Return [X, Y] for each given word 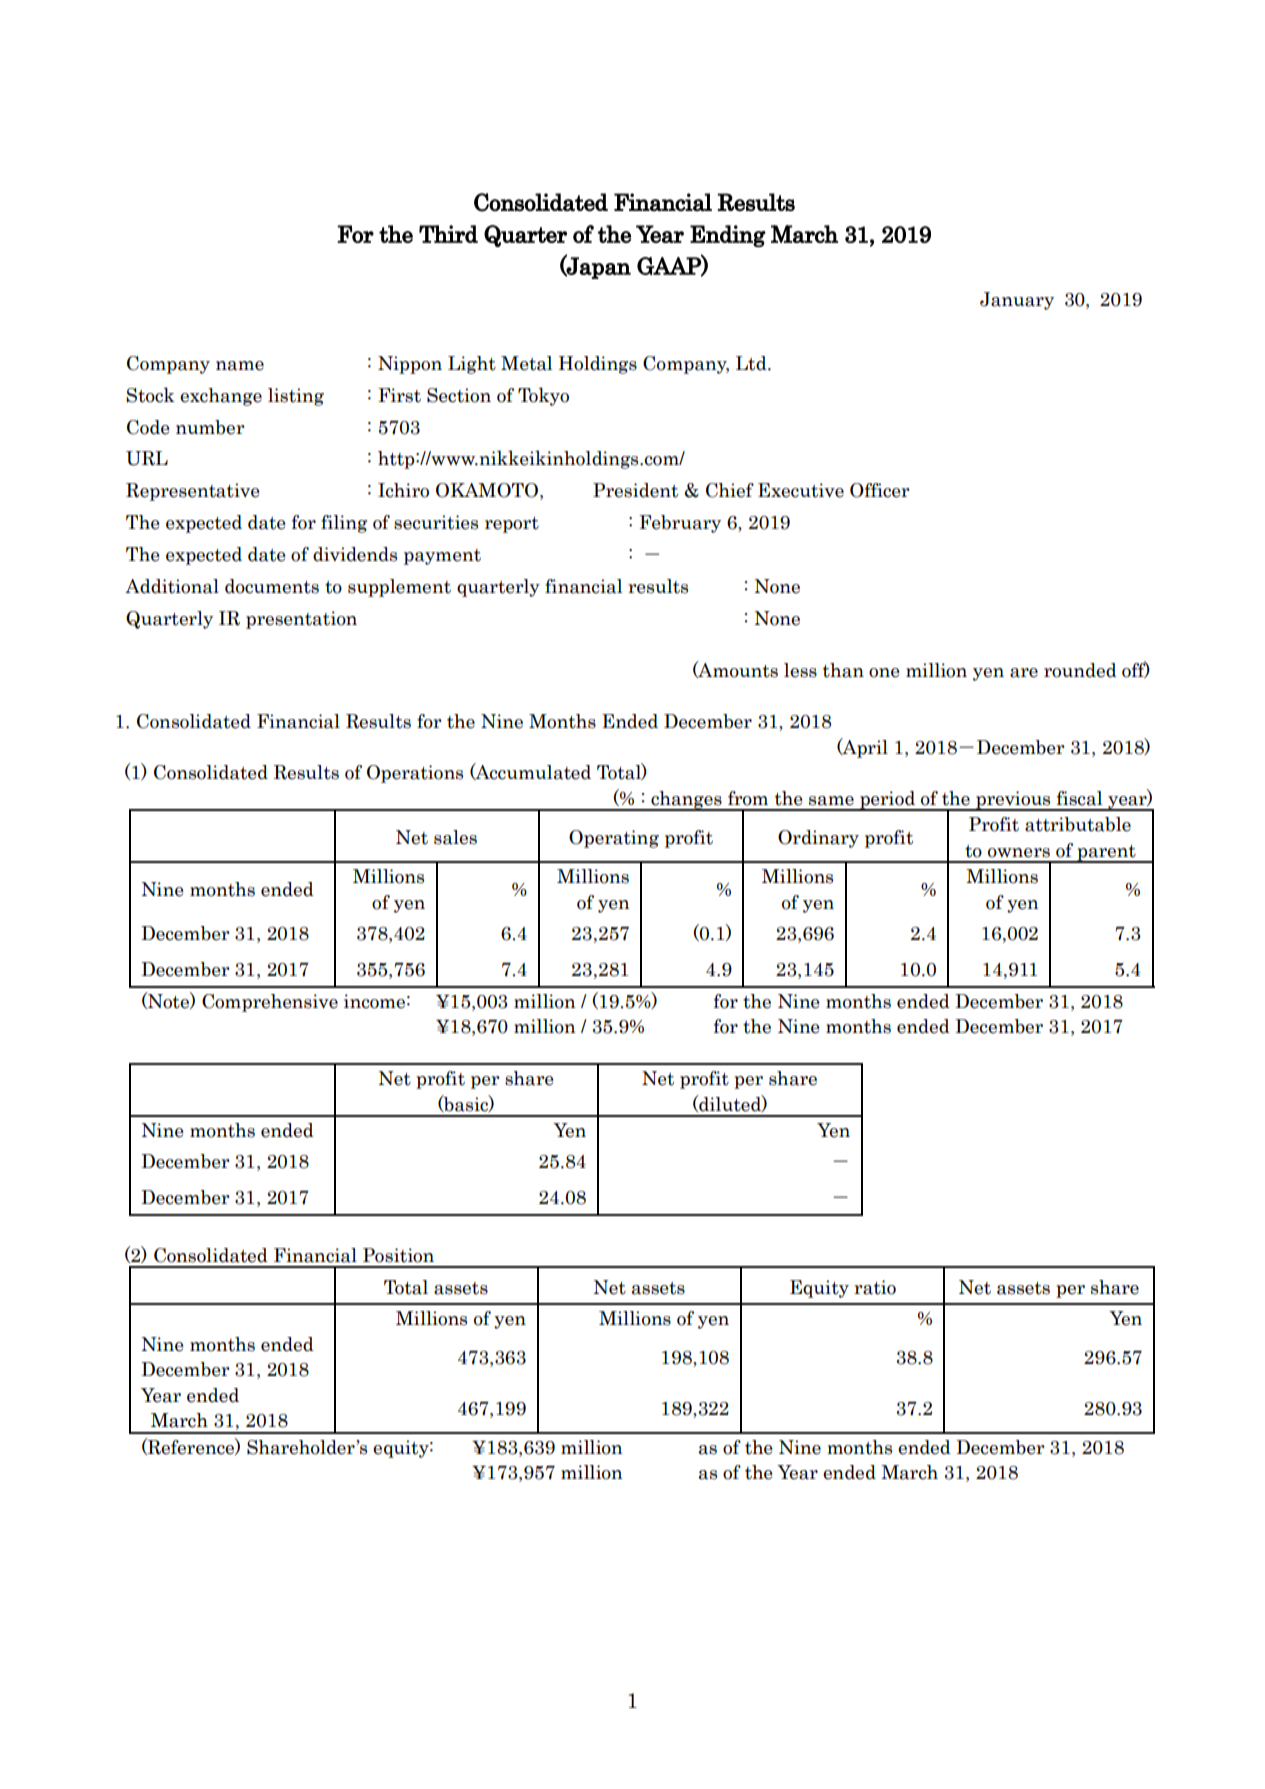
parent [1106, 854]
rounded [1080, 670]
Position [398, 1255]
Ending [728, 236]
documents [272, 586]
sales [455, 837]
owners [1019, 853]
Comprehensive [270, 1003]
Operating [614, 839]
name [240, 366]
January [1017, 301]
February [680, 524]
